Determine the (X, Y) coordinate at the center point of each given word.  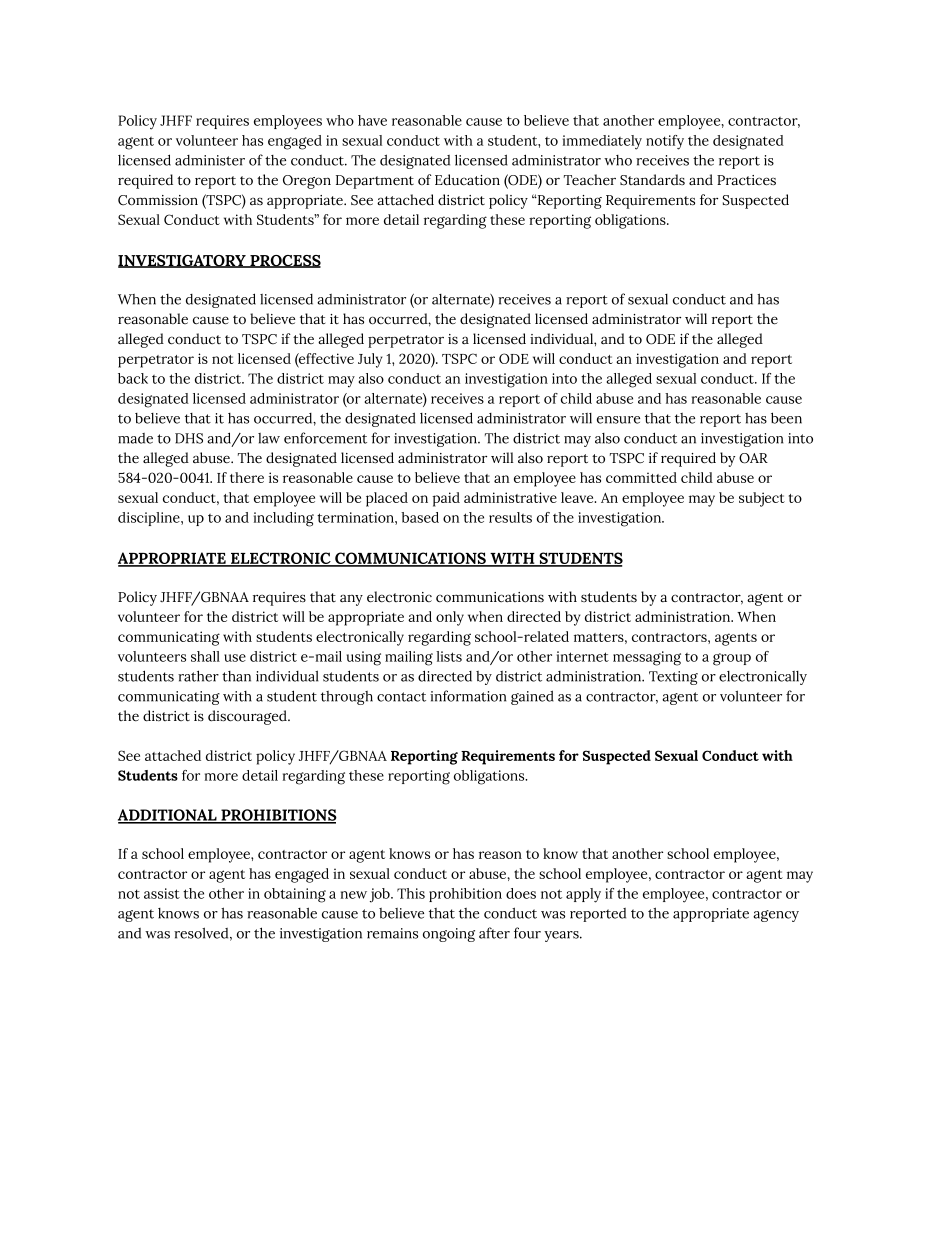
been (786, 418)
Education (467, 180)
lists (449, 656)
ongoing (449, 935)
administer (210, 160)
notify (665, 142)
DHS (189, 438)
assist (162, 893)
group (732, 659)
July (370, 360)
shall (205, 656)
